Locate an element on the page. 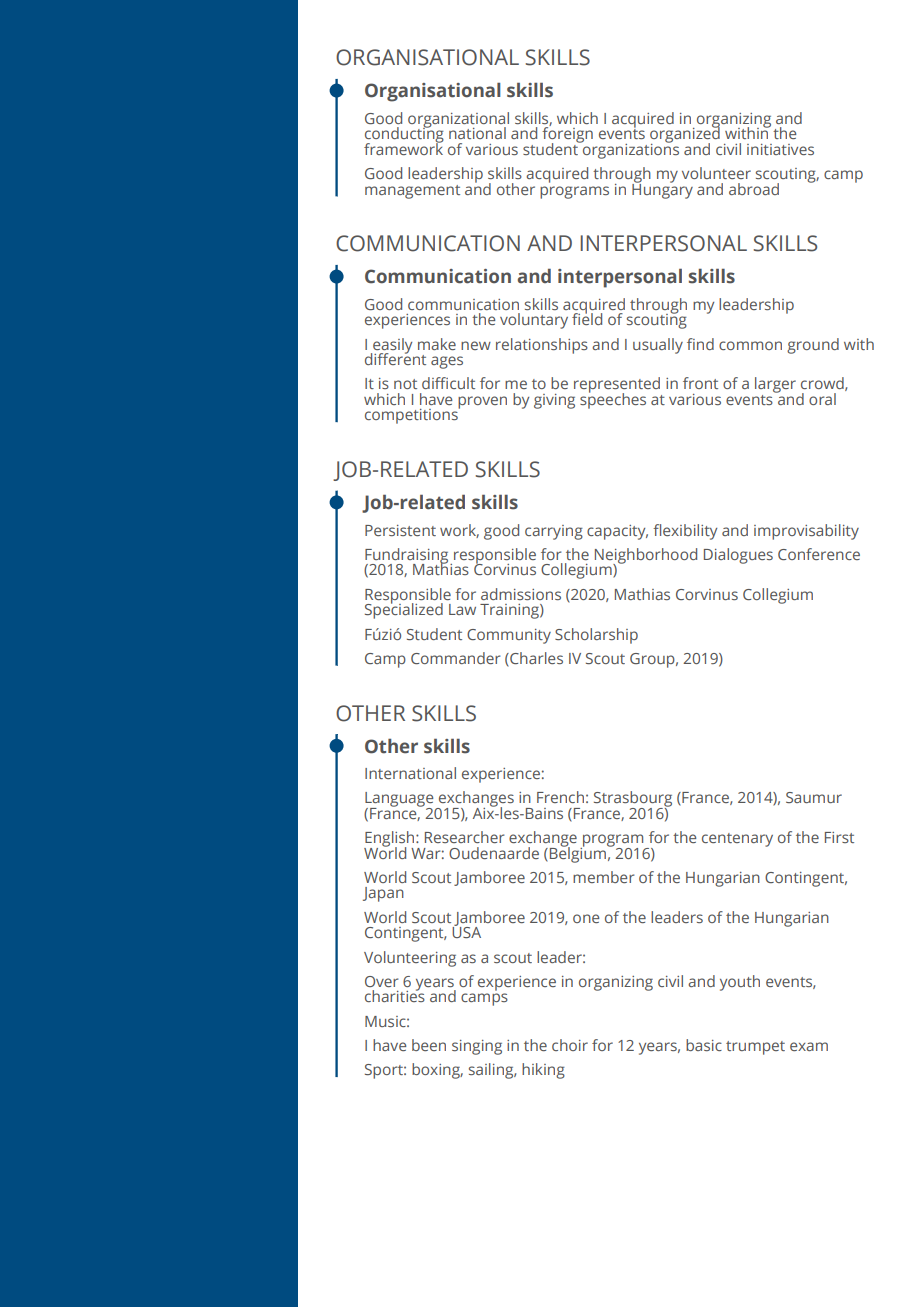 Image resolution: width=924 pixels, height=1307 pixels. Strasbourg is located at coordinates (633, 800).
